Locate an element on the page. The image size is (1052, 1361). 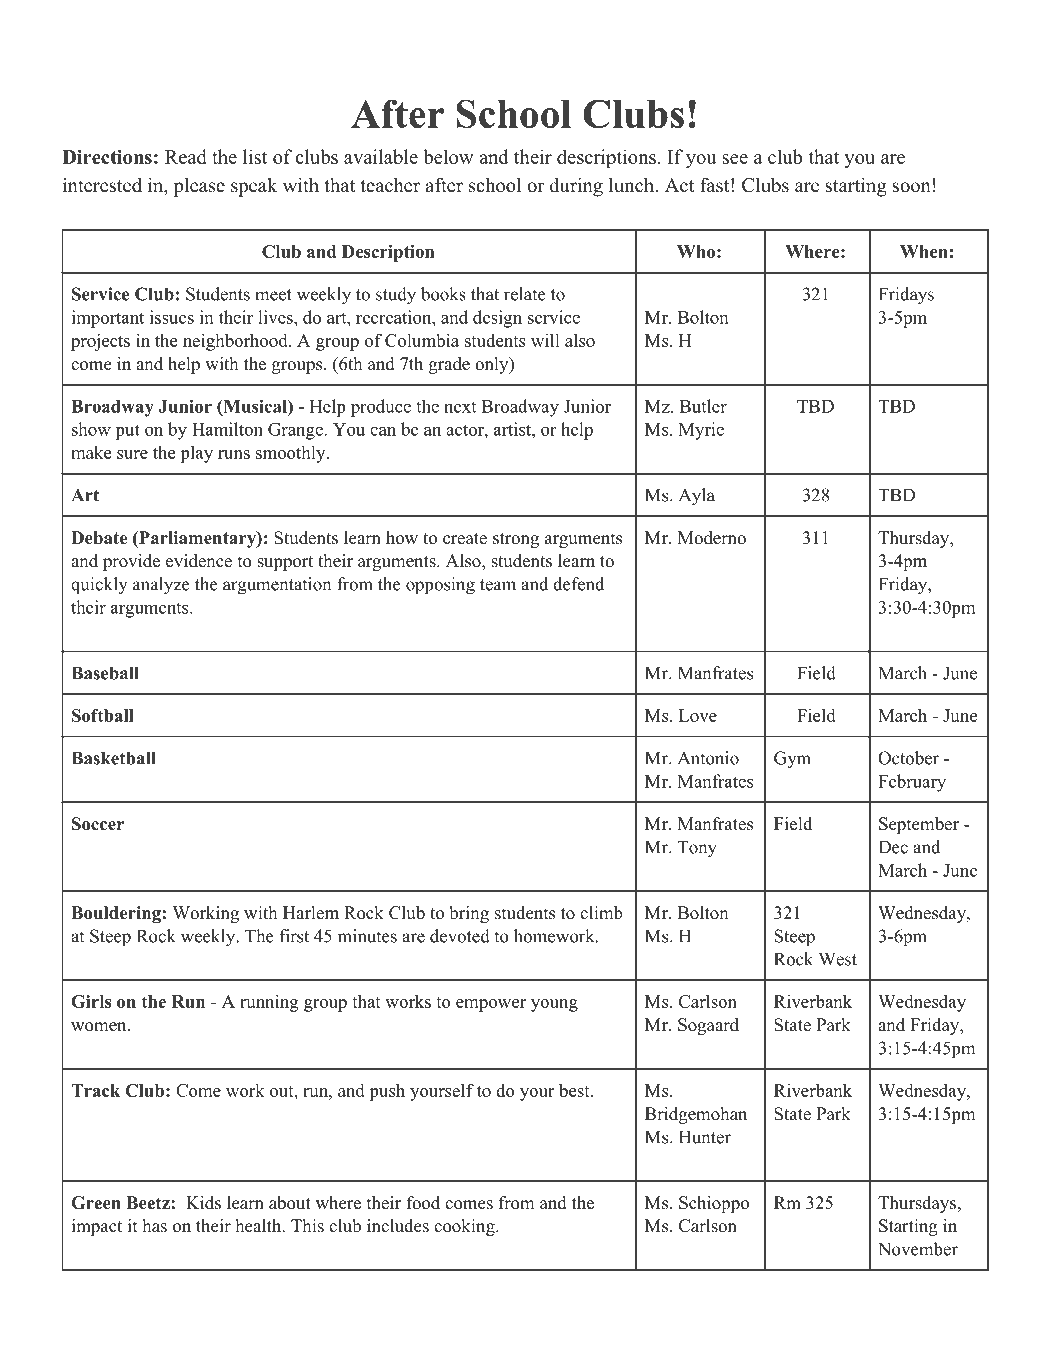
running is located at coordinates (269, 1003).
